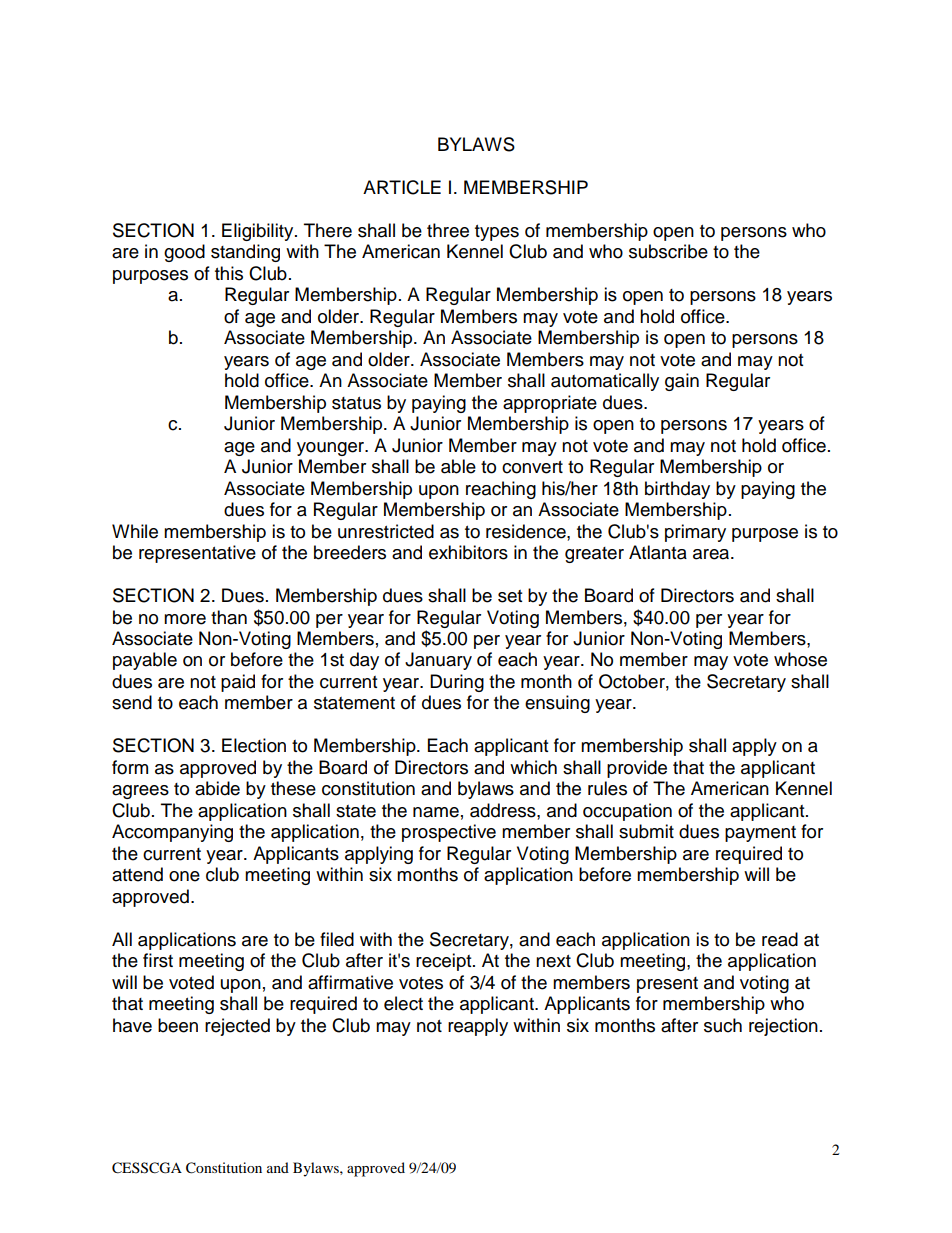  Describe the element at coordinates (445, 962) in the document. I see `receipt` at that location.
